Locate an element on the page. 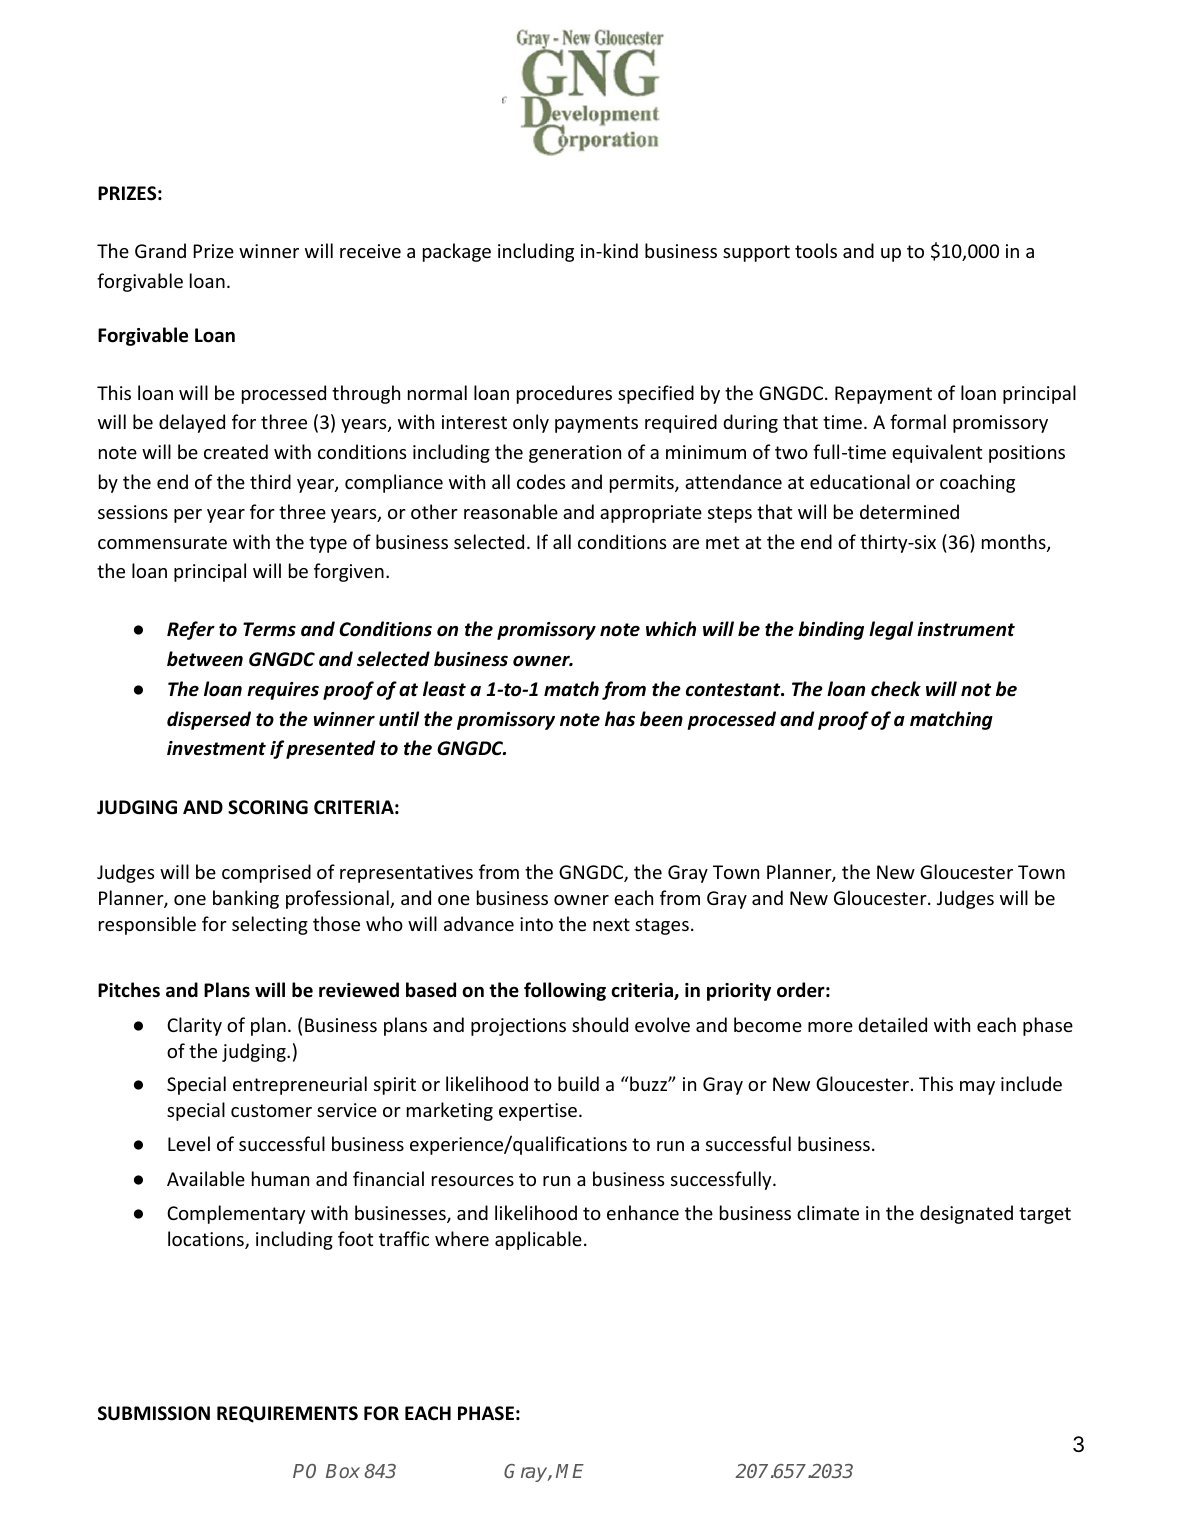 The height and width of the document is (1528, 1181). check is located at coordinates (896, 689).
